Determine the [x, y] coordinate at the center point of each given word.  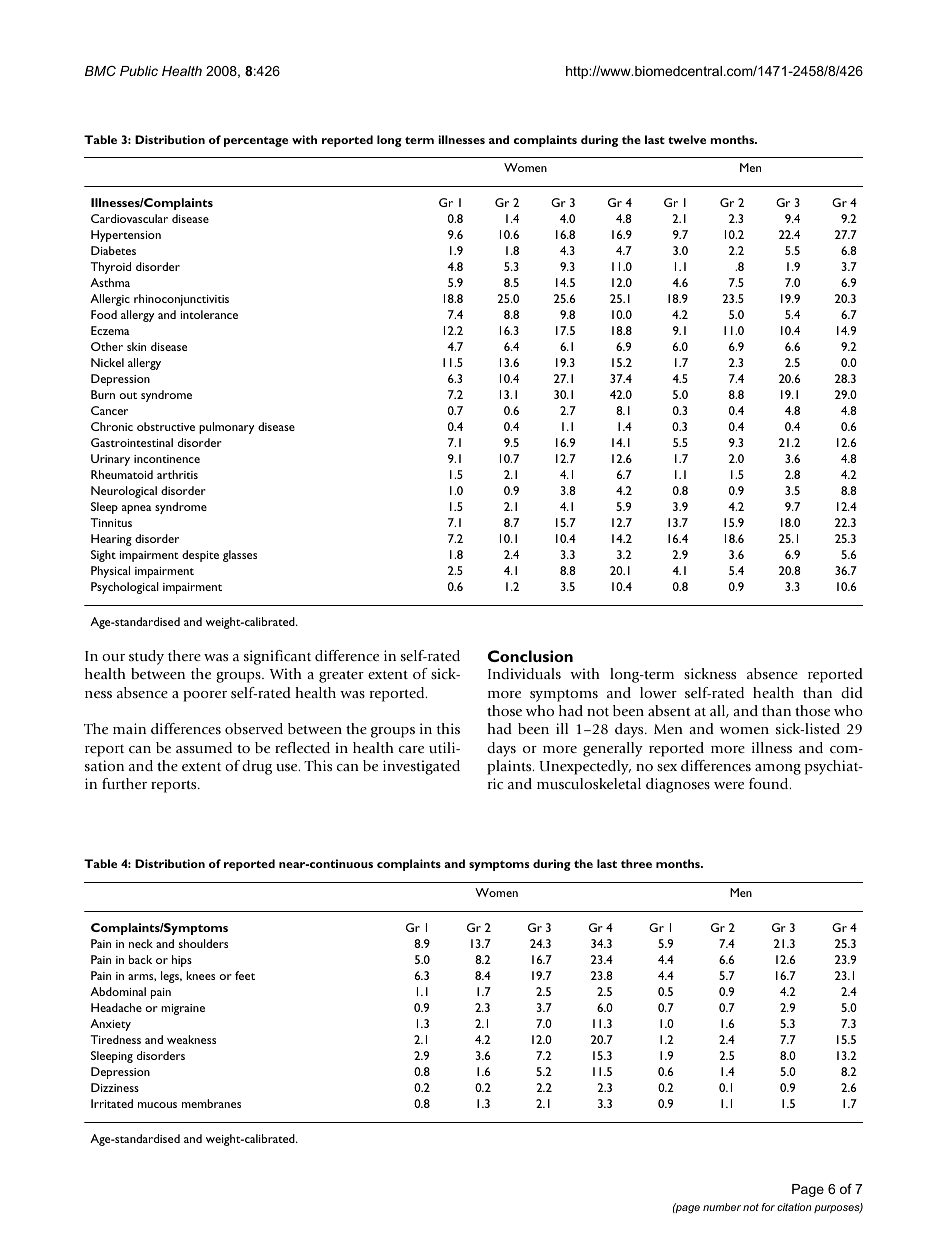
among [778, 769]
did [852, 692]
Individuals [524, 673]
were [729, 785]
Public [139, 71]
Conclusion [530, 656]
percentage [256, 142]
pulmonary [226, 428]
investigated [421, 767]
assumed [204, 747]
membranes [211, 1103]
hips [182, 961]
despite [200, 556]
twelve [687, 139]
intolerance [209, 314]
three [636, 863]
